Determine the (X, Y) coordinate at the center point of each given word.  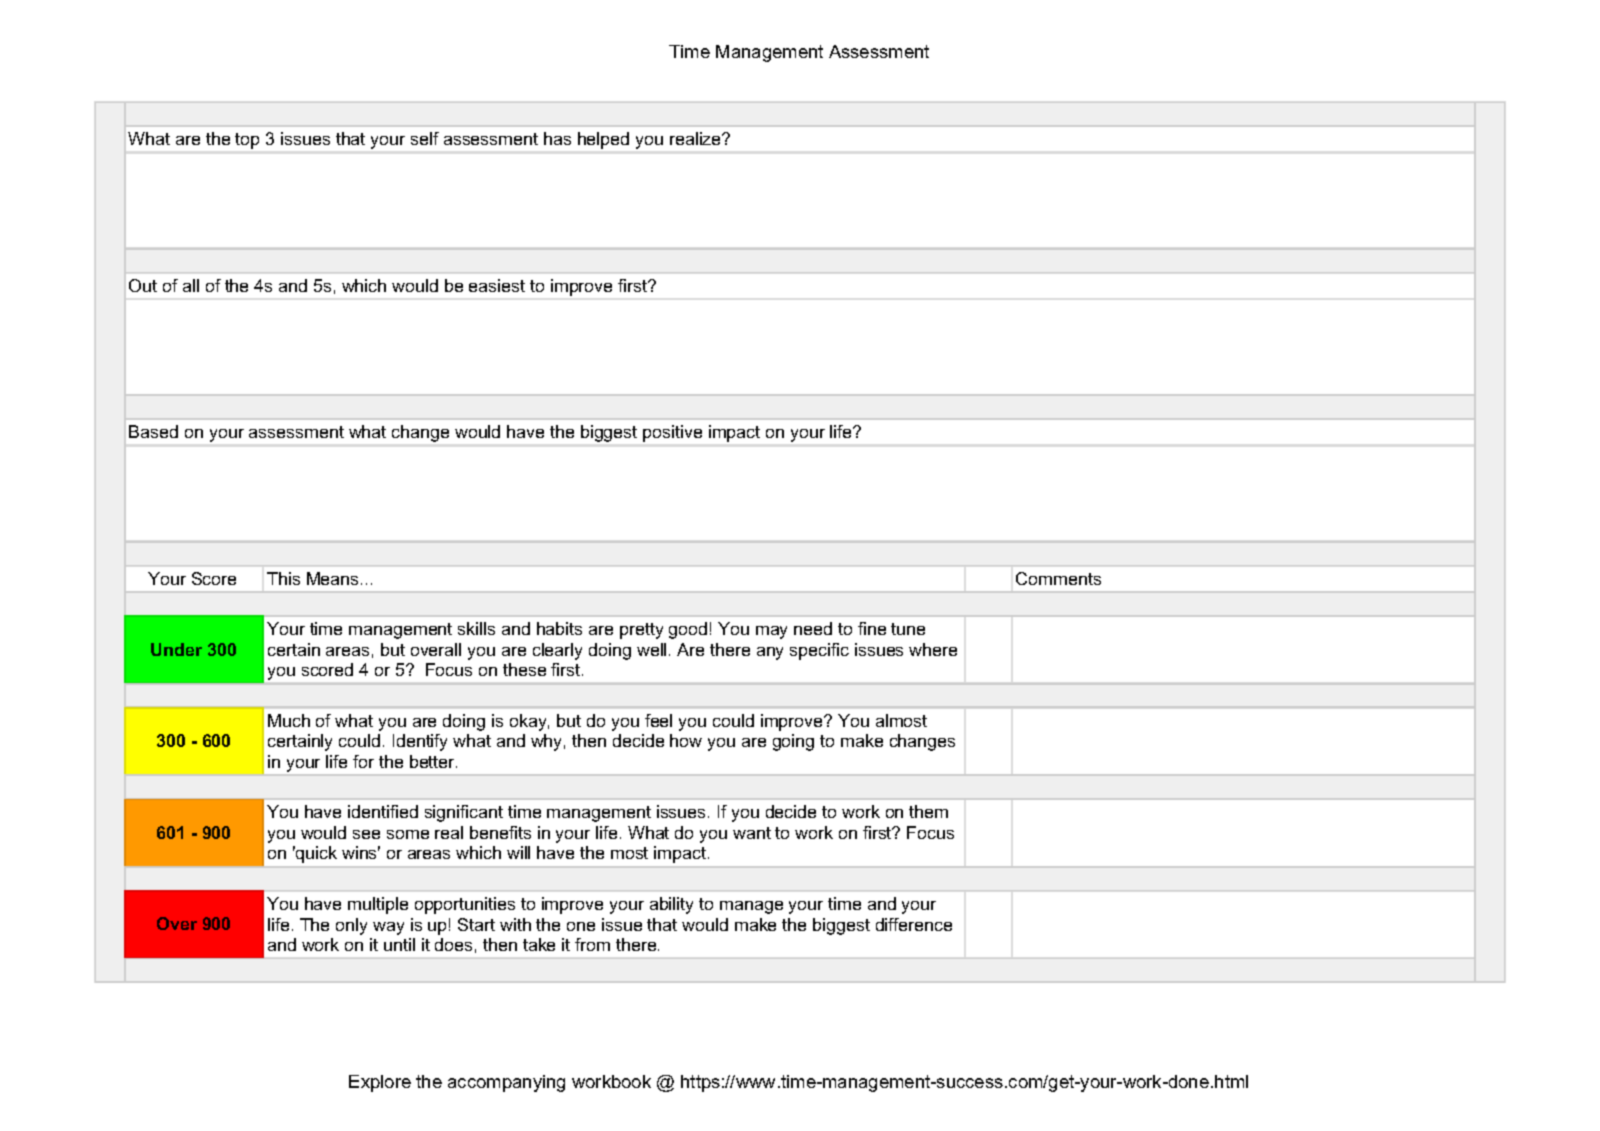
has (557, 138)
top (247, 141)
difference (914, 924)
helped (603, 140)
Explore (380, 1083)
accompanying (506, 1083)
